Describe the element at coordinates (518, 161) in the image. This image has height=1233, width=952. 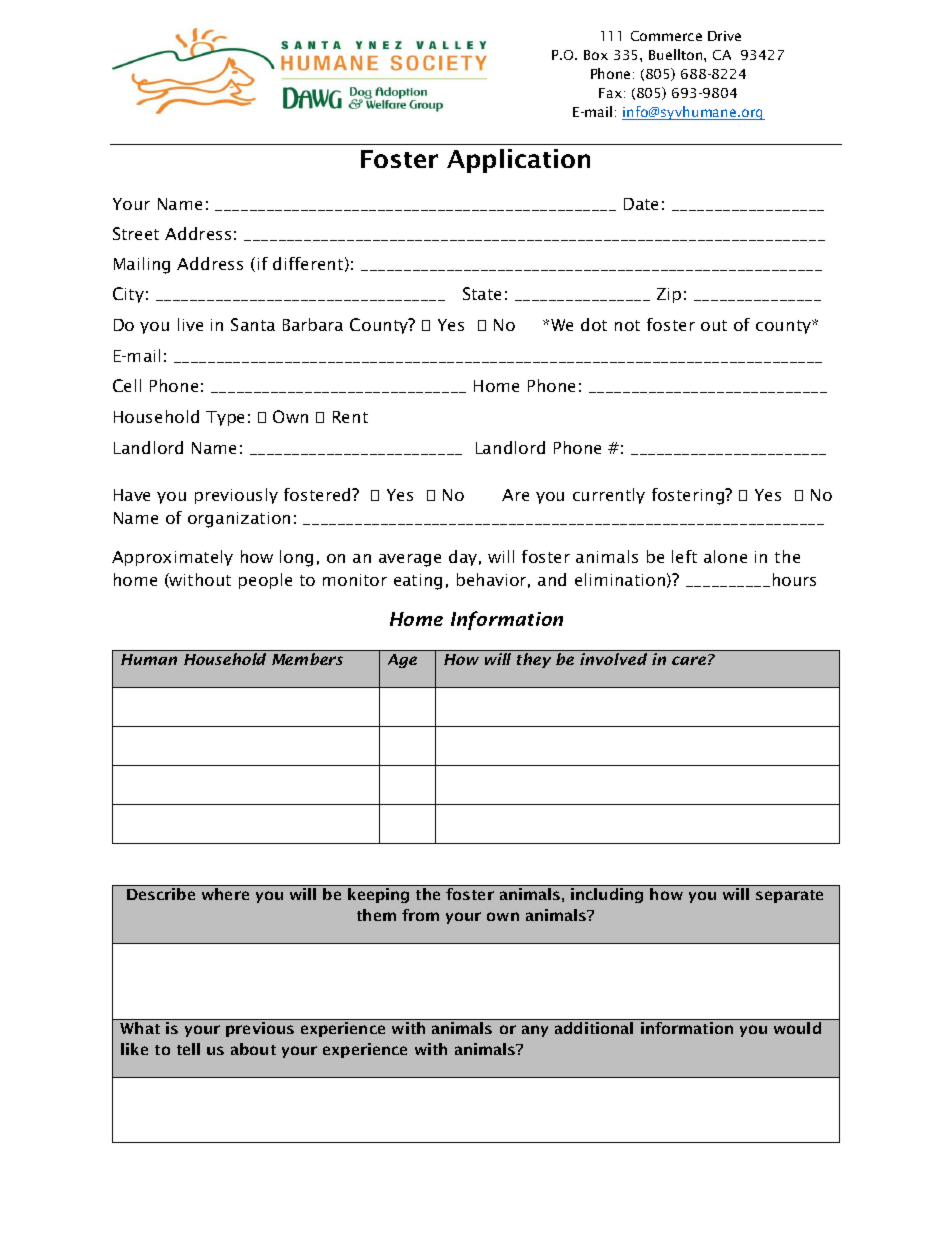
I see `Application` at that location.
